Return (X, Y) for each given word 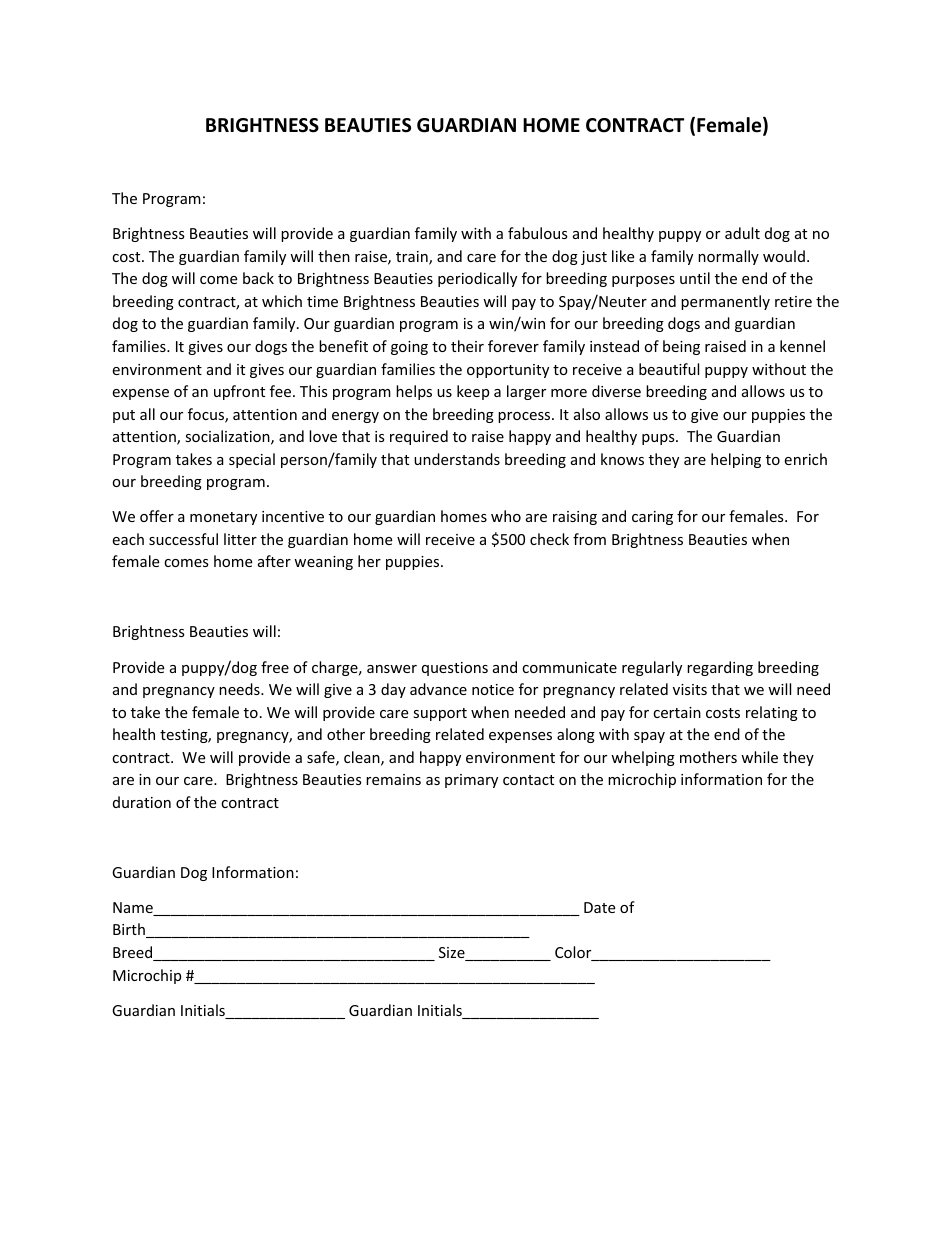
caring (652, 518)
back (258, 278)
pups (659, 439)
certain (677, 712)
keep (473, 392)
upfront (239, 392)
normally (728, 257)
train (413, 258)
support (440, 714)
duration (142, 802)
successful (183, 539)
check (549, 539)
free (275, 667)
